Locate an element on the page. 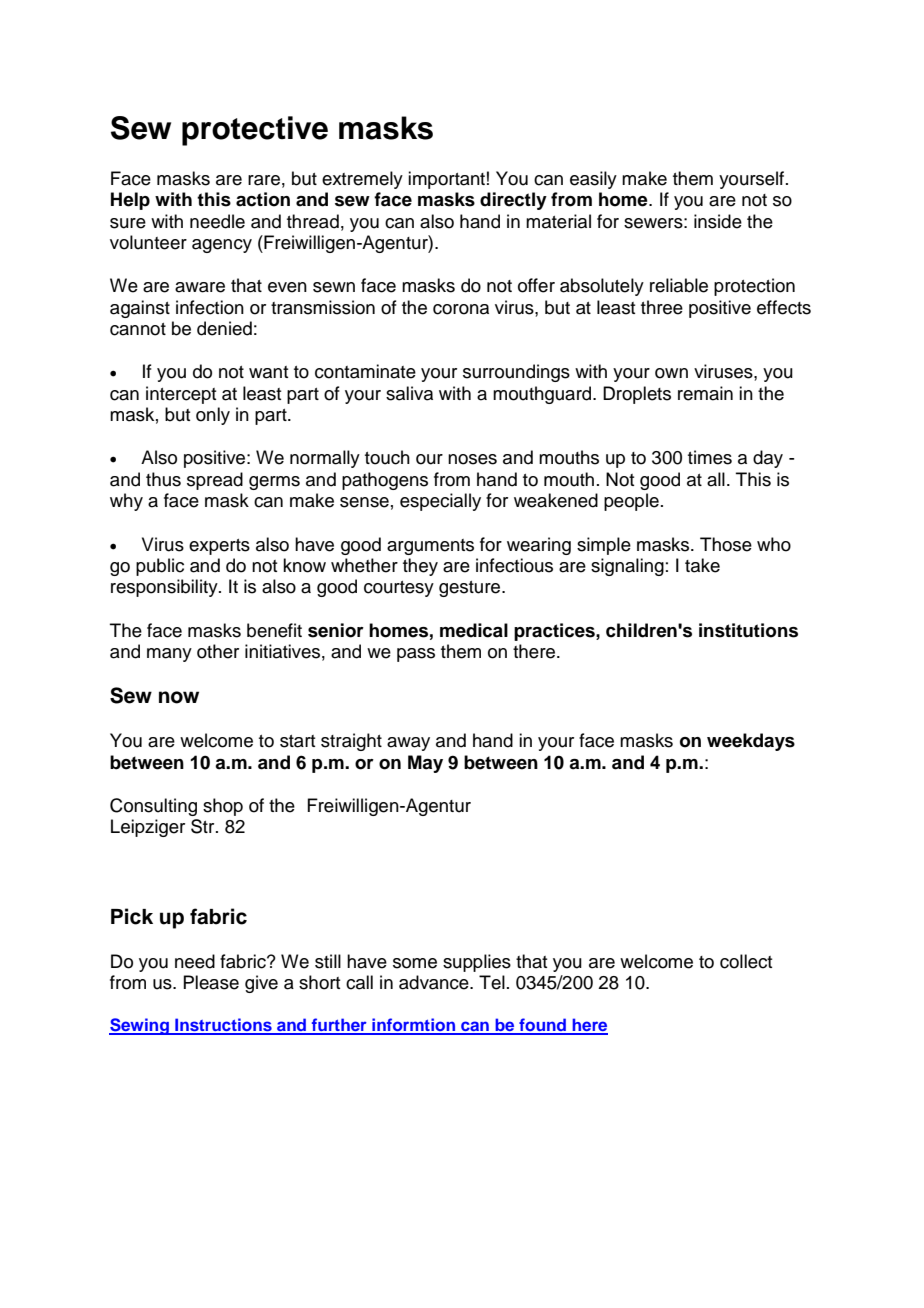 This document has height=1308, width=924. protective is located at coordinates (255, 131).
